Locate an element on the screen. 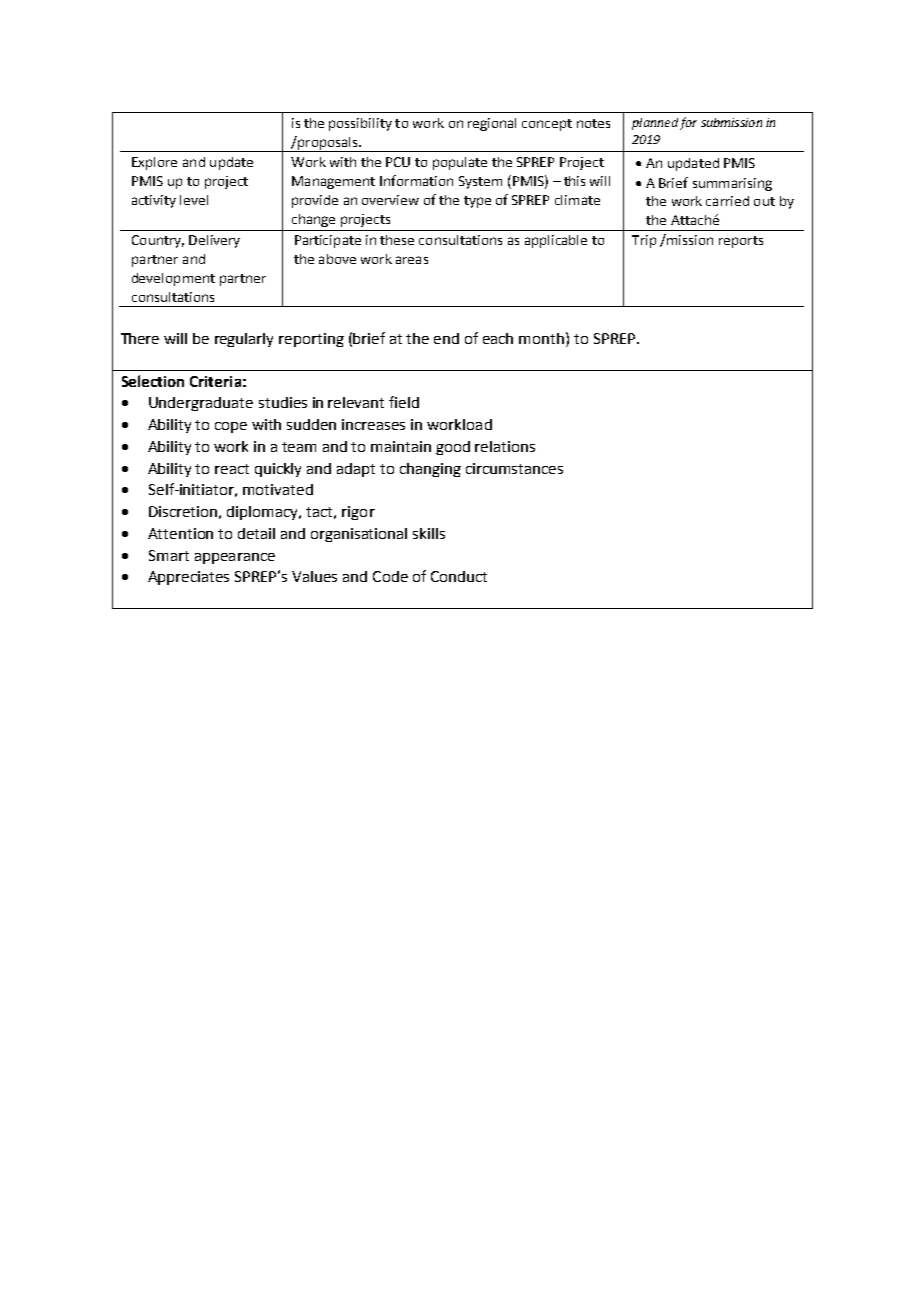  circumstances is located at coordinates (514, 468).
